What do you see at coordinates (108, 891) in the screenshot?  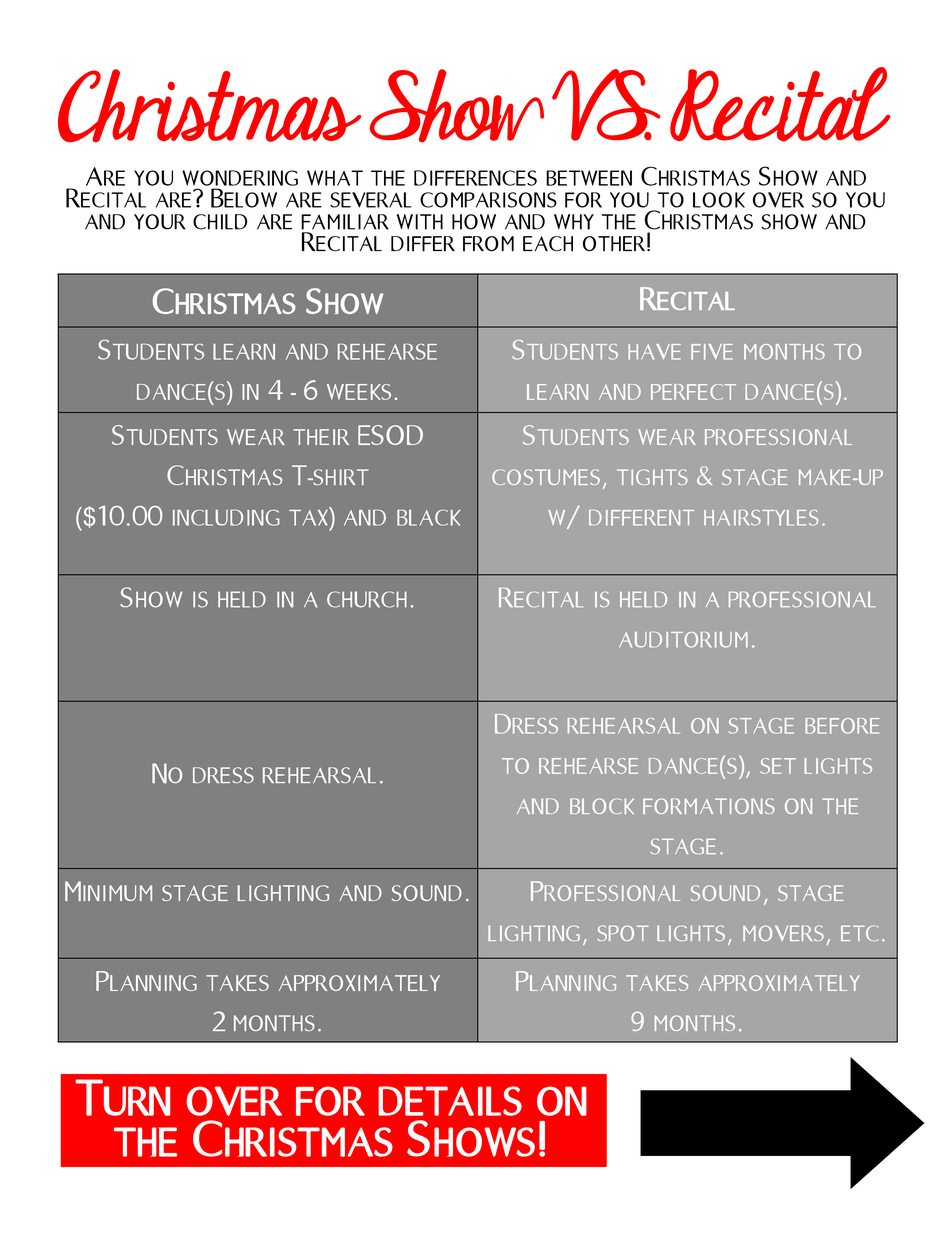 I see `Minimum` at bounding box center [108, 891].
